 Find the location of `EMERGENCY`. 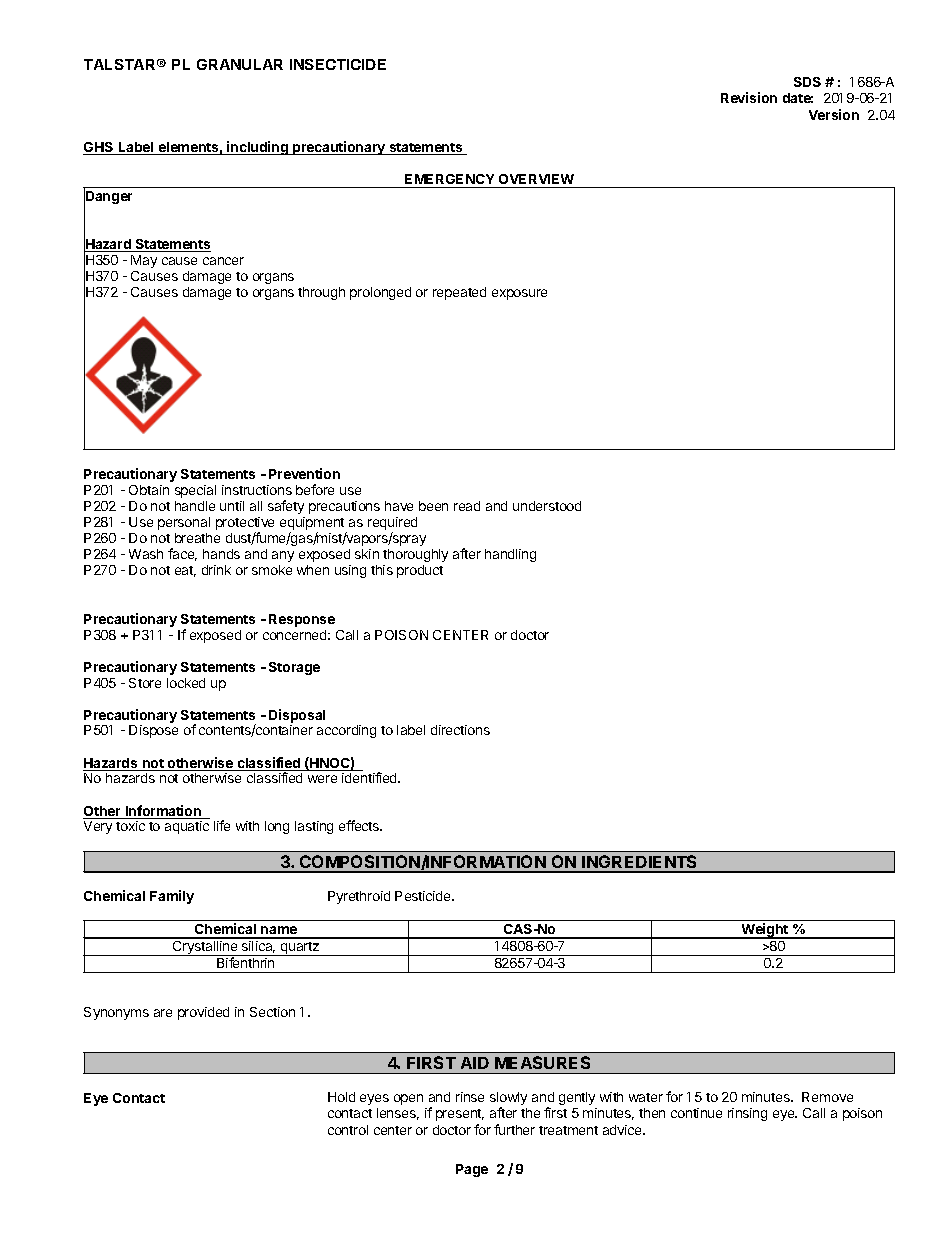

EMERGENCY is located at coordinates (449, 179).
